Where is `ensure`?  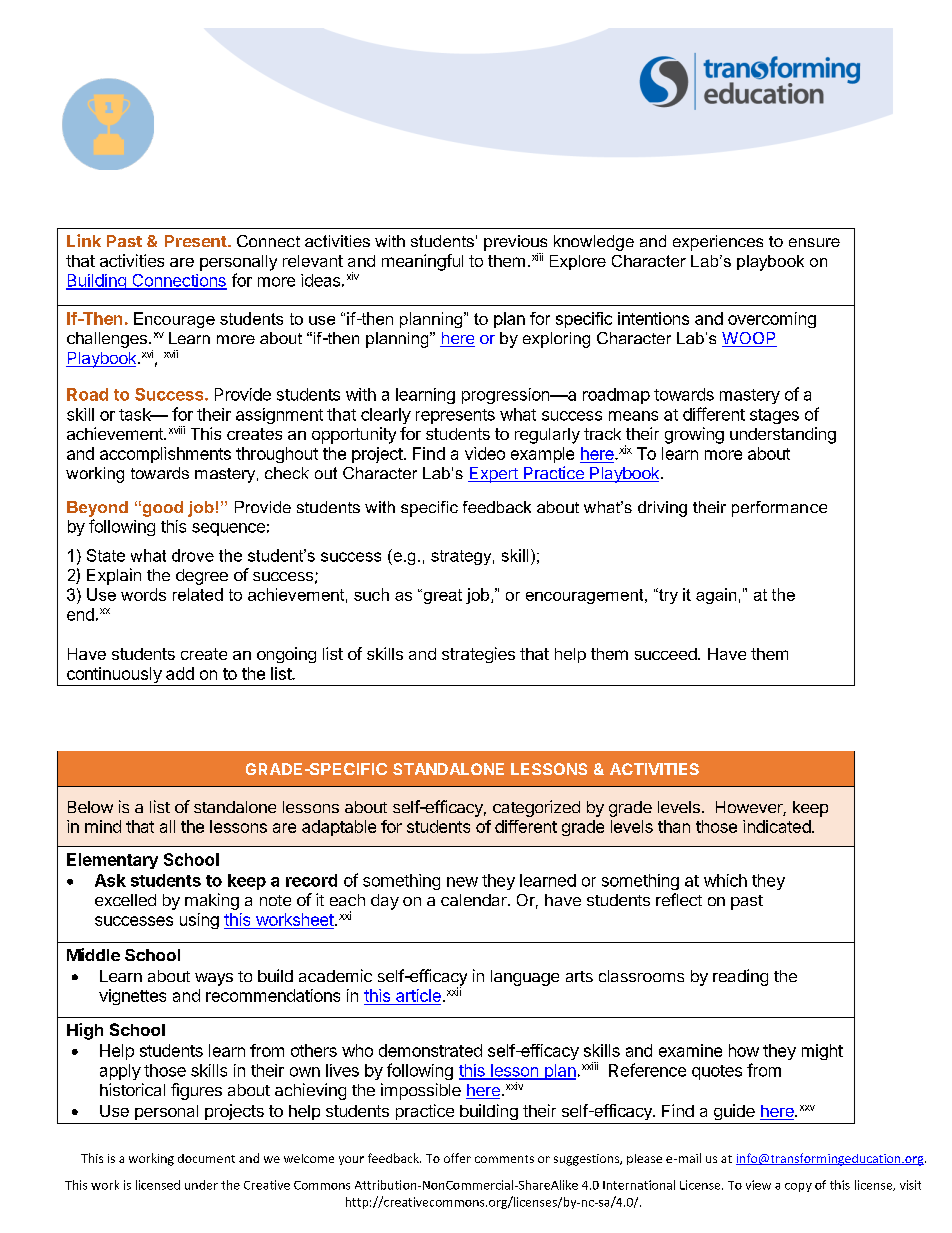 ensure is located at coordinates (814, 242).
